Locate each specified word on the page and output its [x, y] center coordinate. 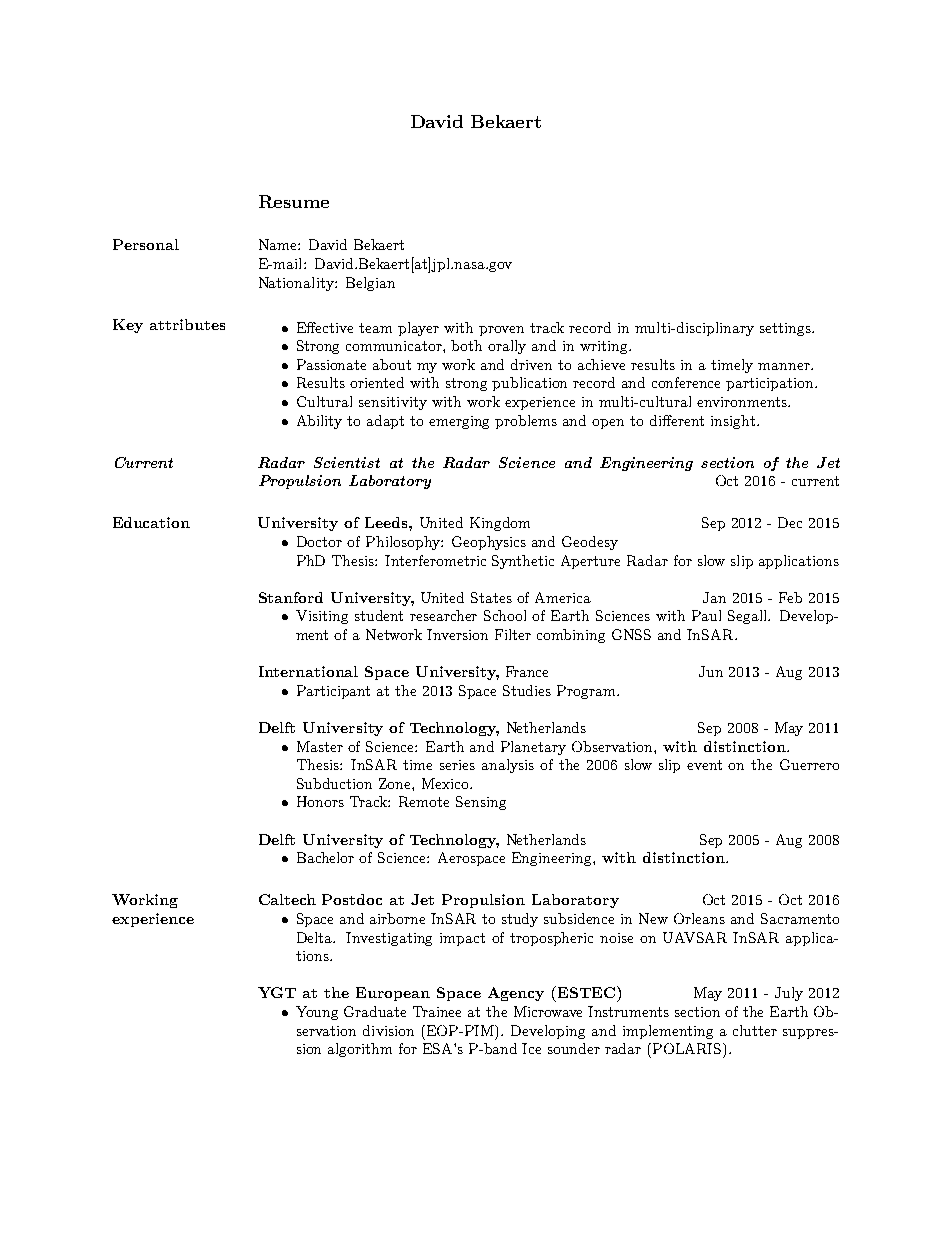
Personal [146, 244]
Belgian [370, 284]
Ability [319, 422]
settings [786, 329]
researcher [443, 615]
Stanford [291, 597]
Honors [320, 801]
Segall [749, 617]
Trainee [437, 1011]
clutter [755, 1030]
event [704, 765]
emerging [459, 422]
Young [317, 1013]
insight [733, 422]
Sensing [481, 803]
